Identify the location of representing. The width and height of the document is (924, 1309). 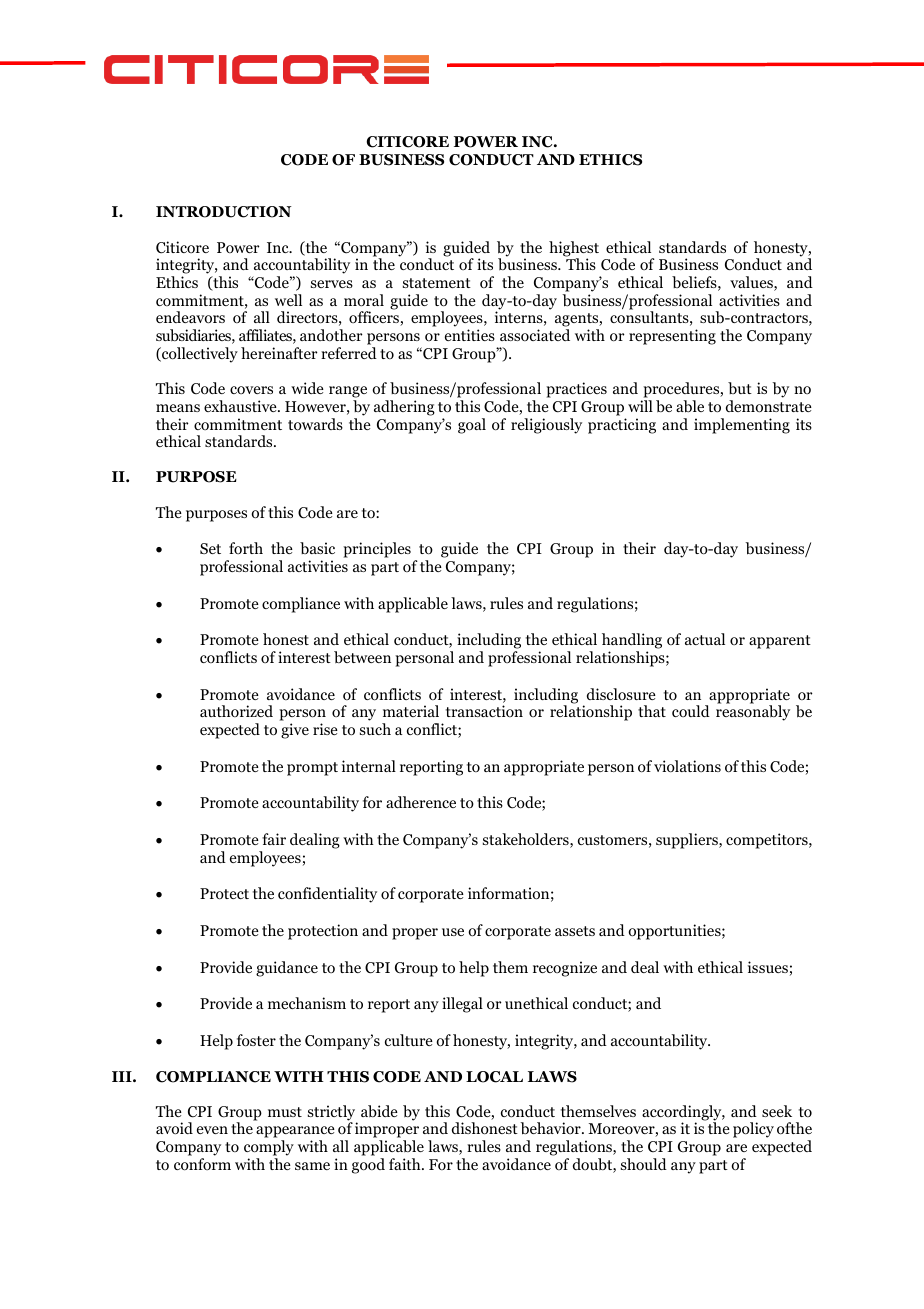
(672, 337).
